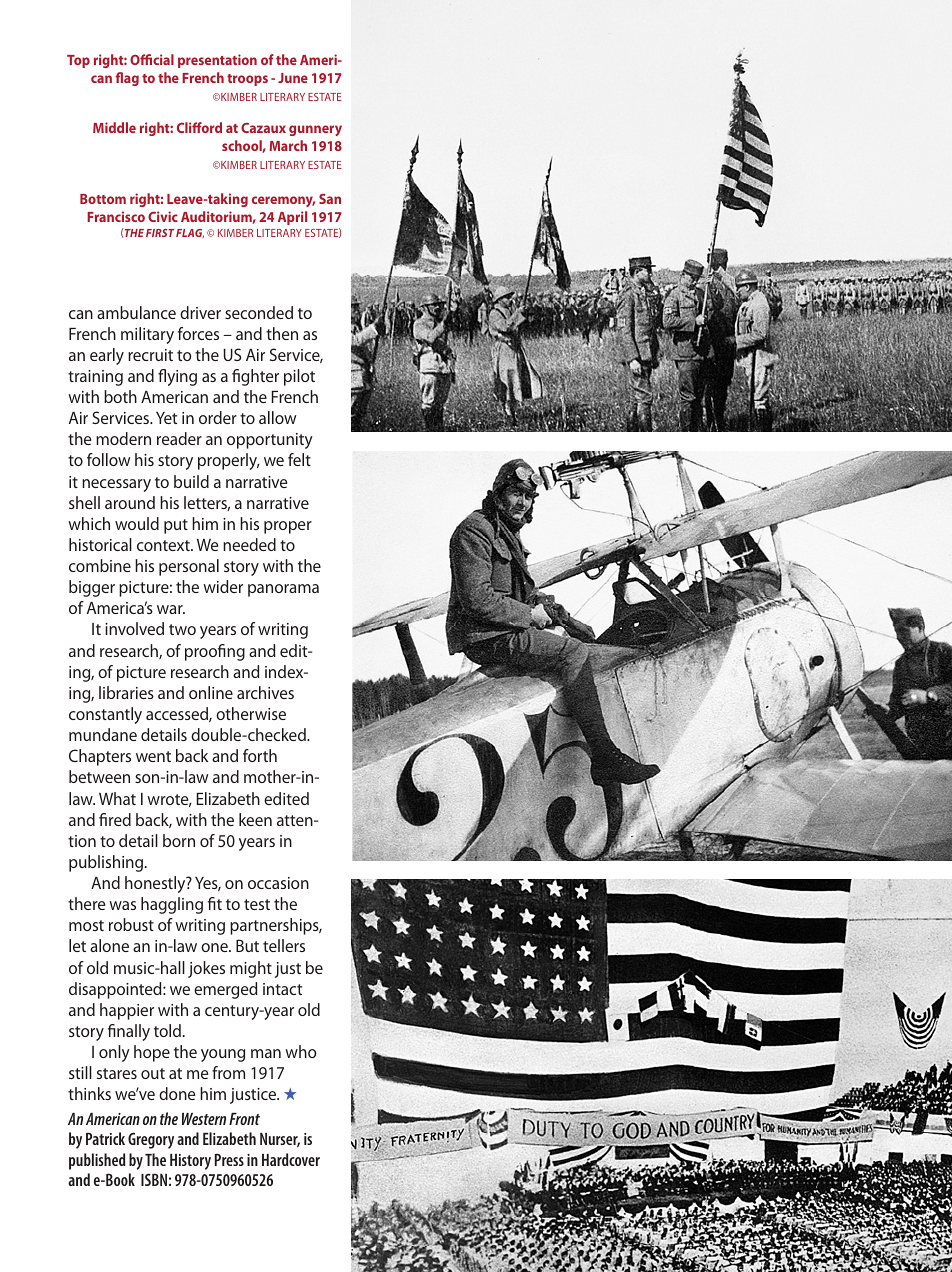  I want to click on Patrick, so click(105, 1138).
